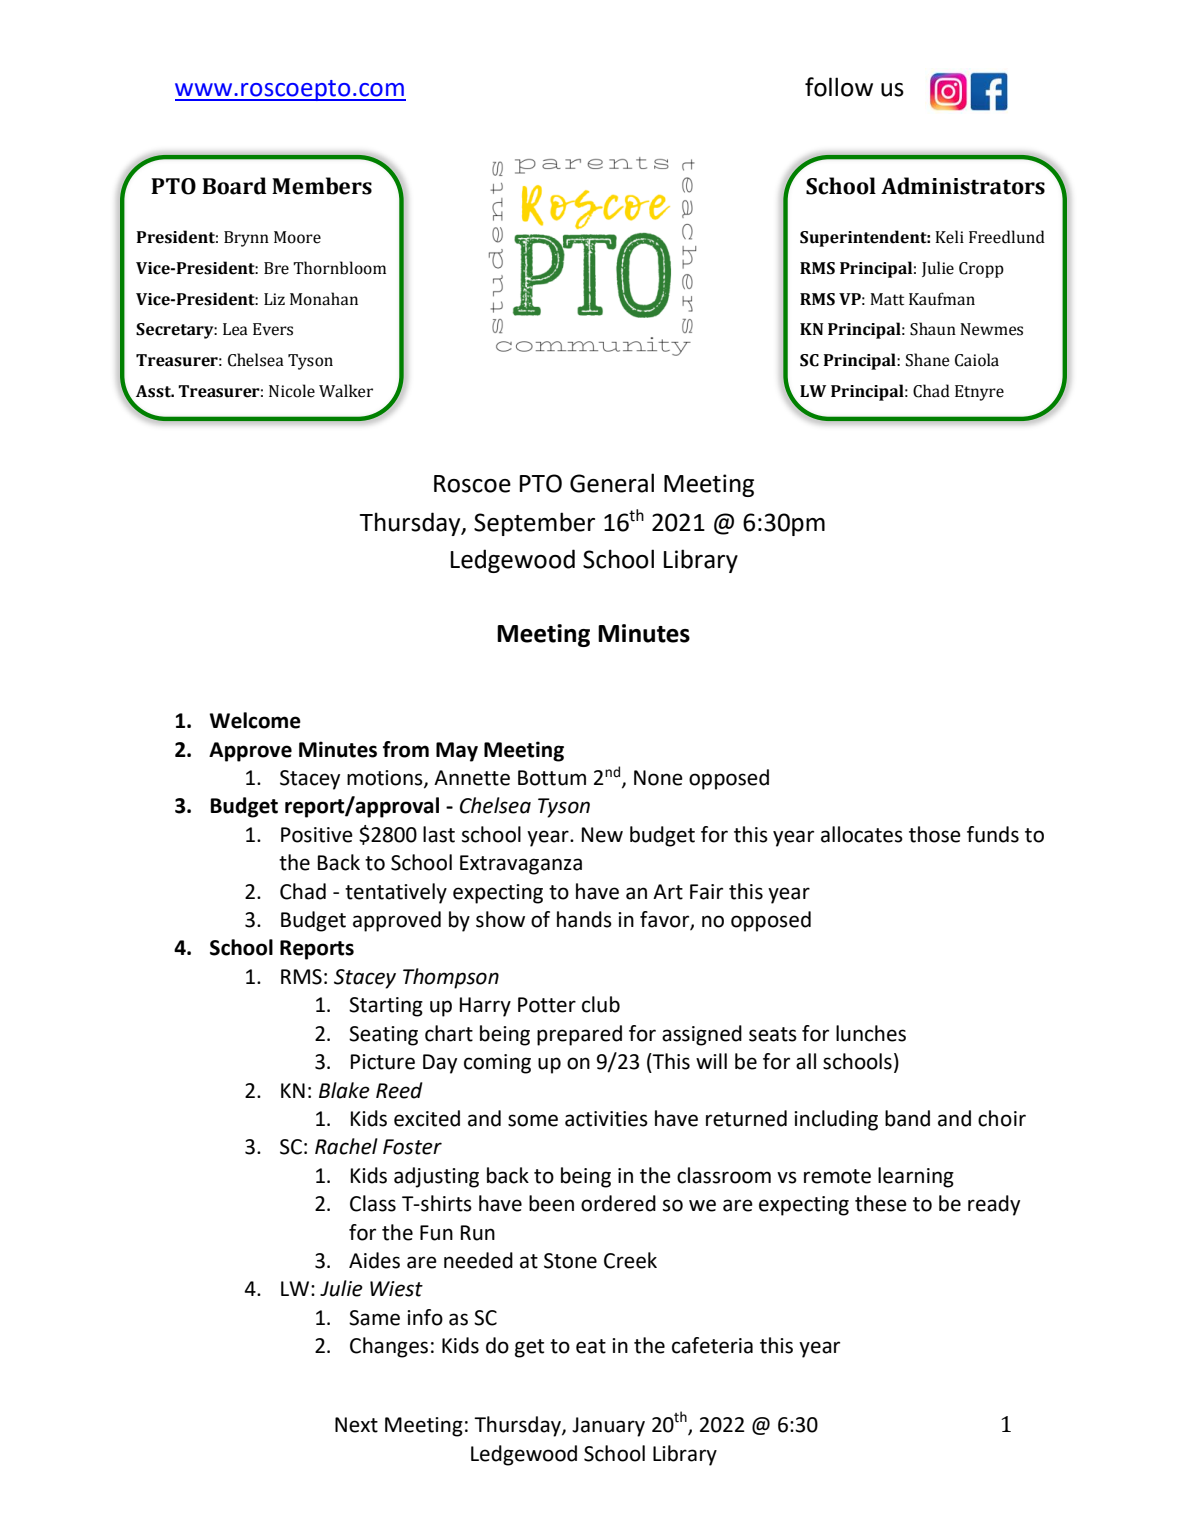  What do you see at coordinates (322, 186) in the screenshot?
I see `Members` at bounding box center [322, 186].
